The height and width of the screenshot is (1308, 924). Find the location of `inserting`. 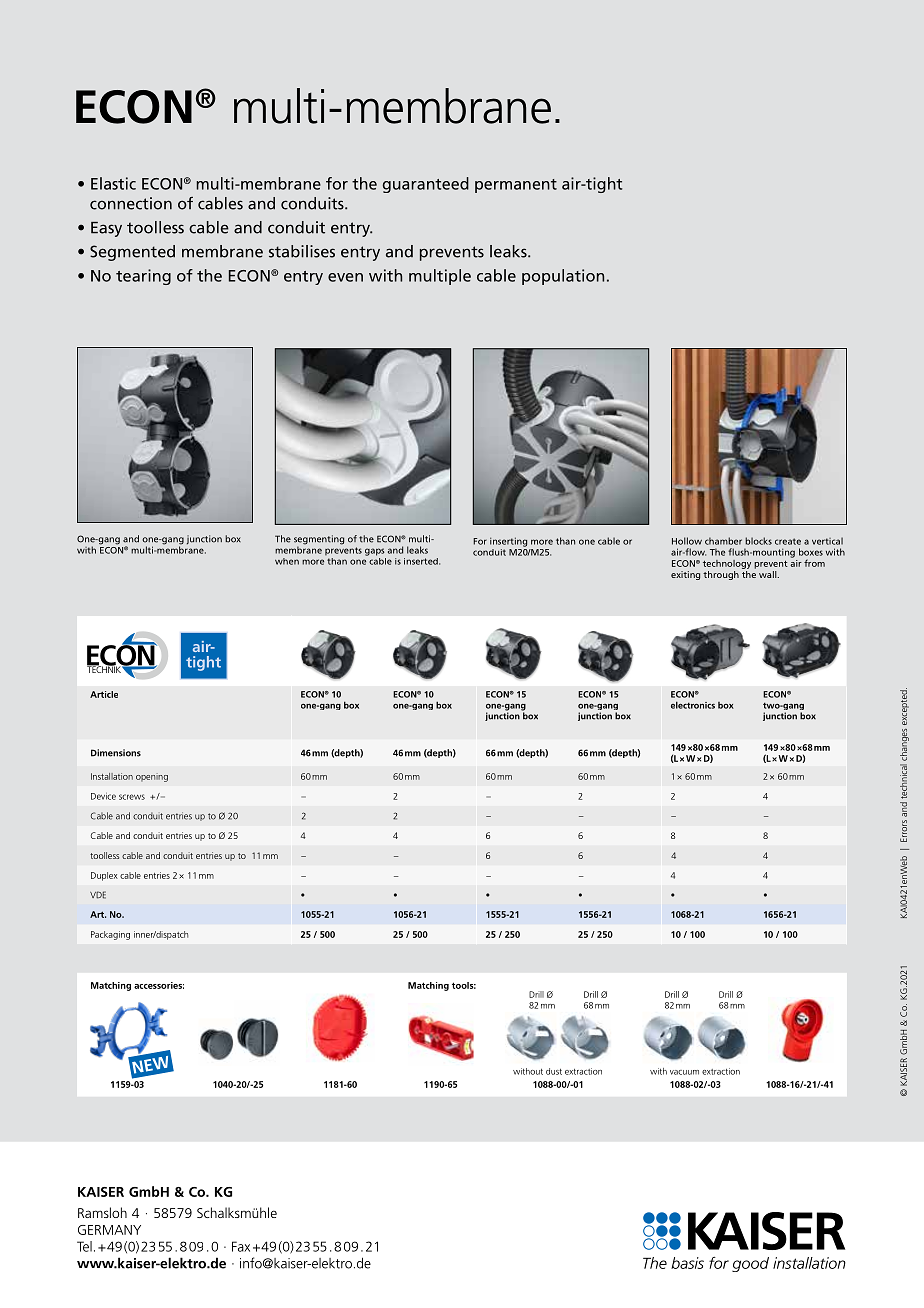

inserting is located at coordinates (508, 542).
